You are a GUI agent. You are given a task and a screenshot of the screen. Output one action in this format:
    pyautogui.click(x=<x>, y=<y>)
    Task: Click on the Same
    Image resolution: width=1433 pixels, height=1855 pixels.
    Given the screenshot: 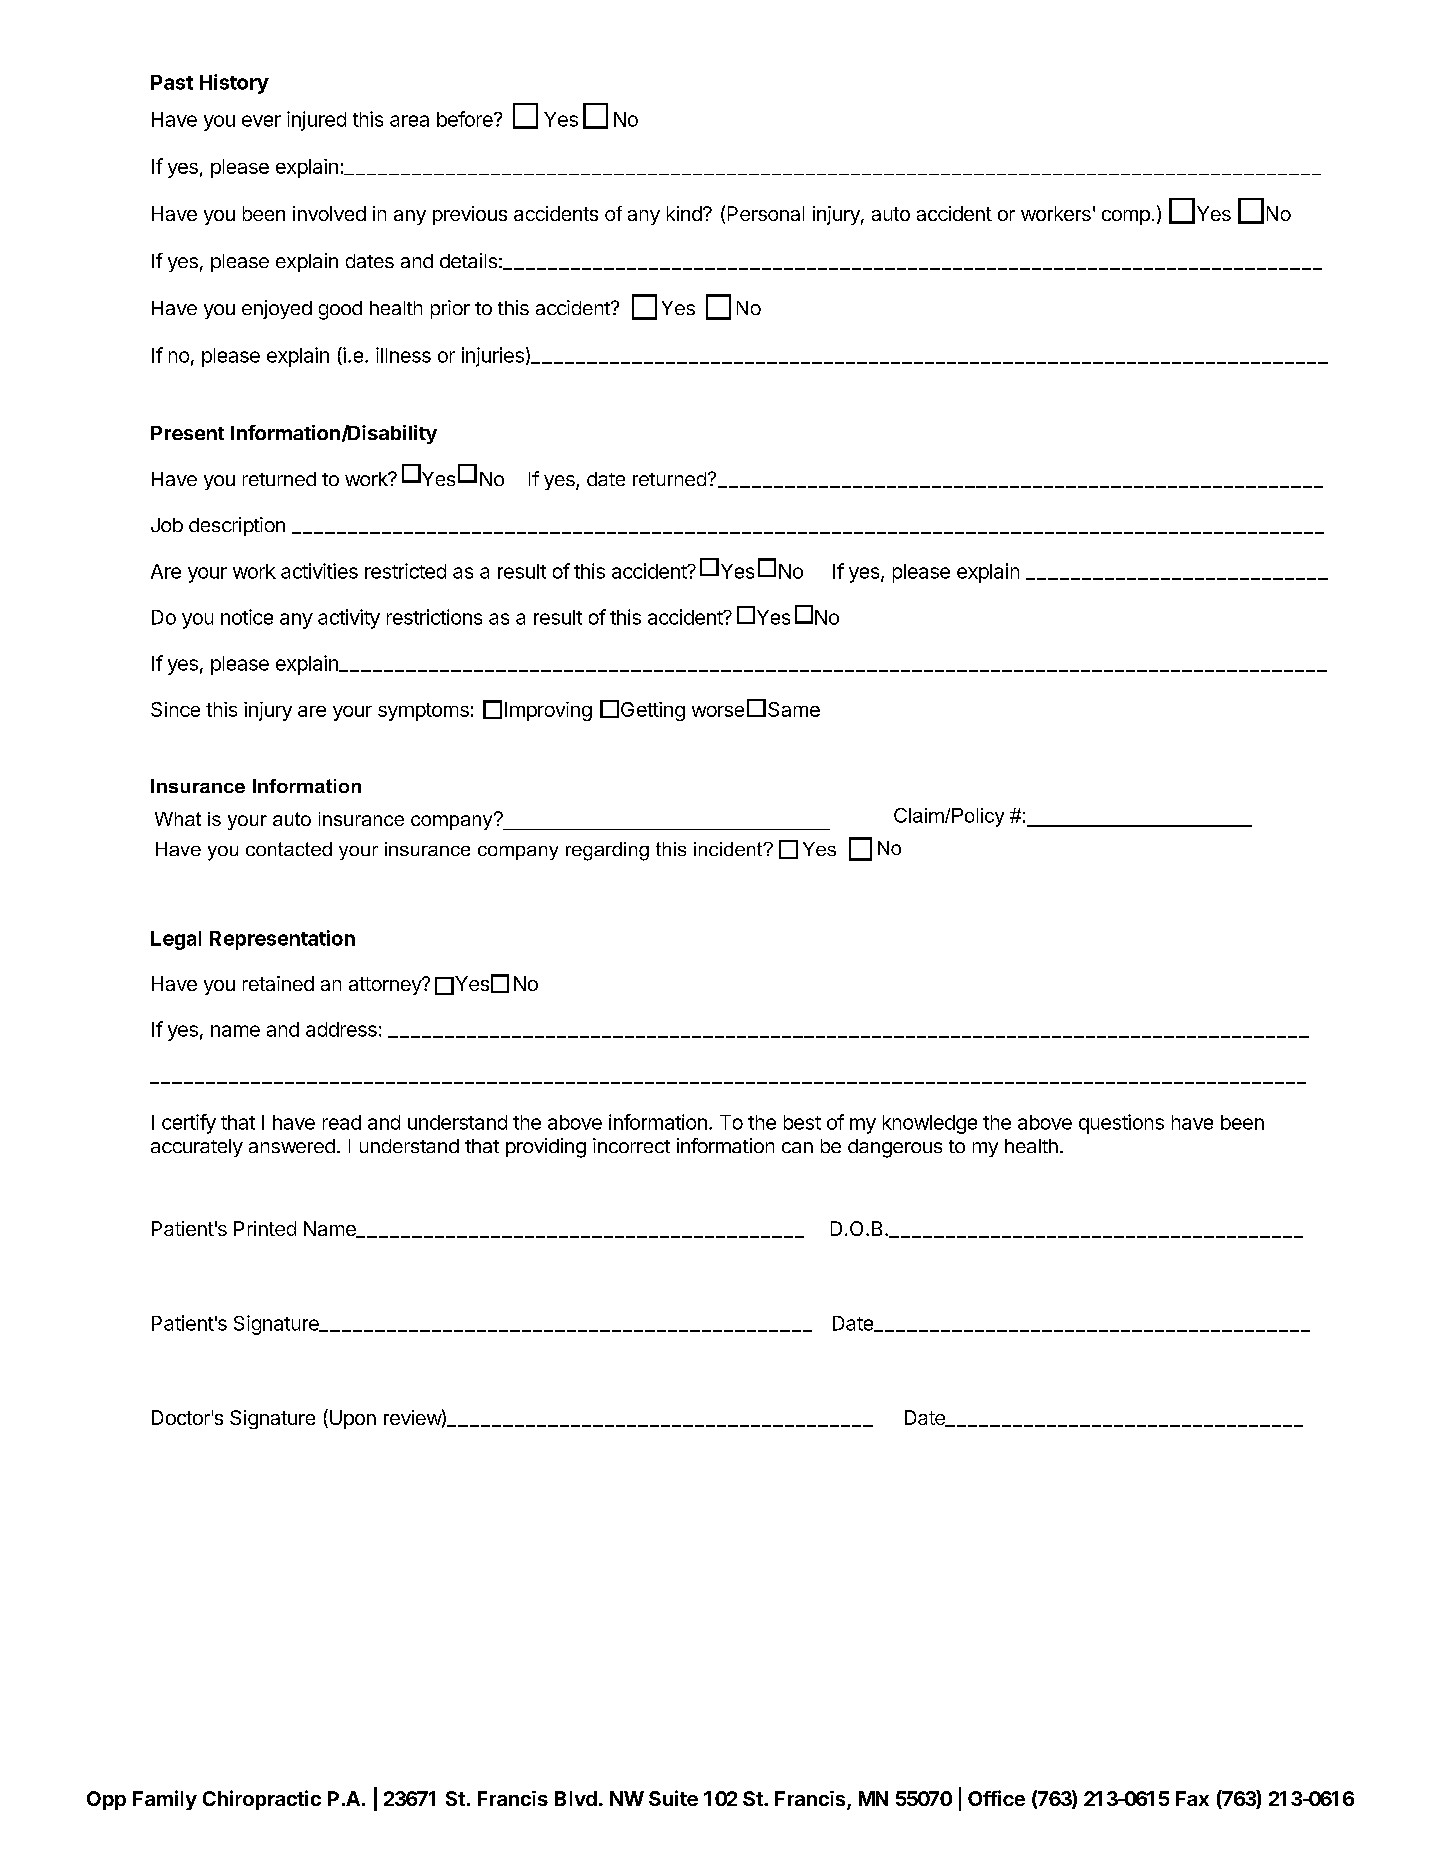 What is the action you would take?
    pyautogui.click(x=794, y=709)
